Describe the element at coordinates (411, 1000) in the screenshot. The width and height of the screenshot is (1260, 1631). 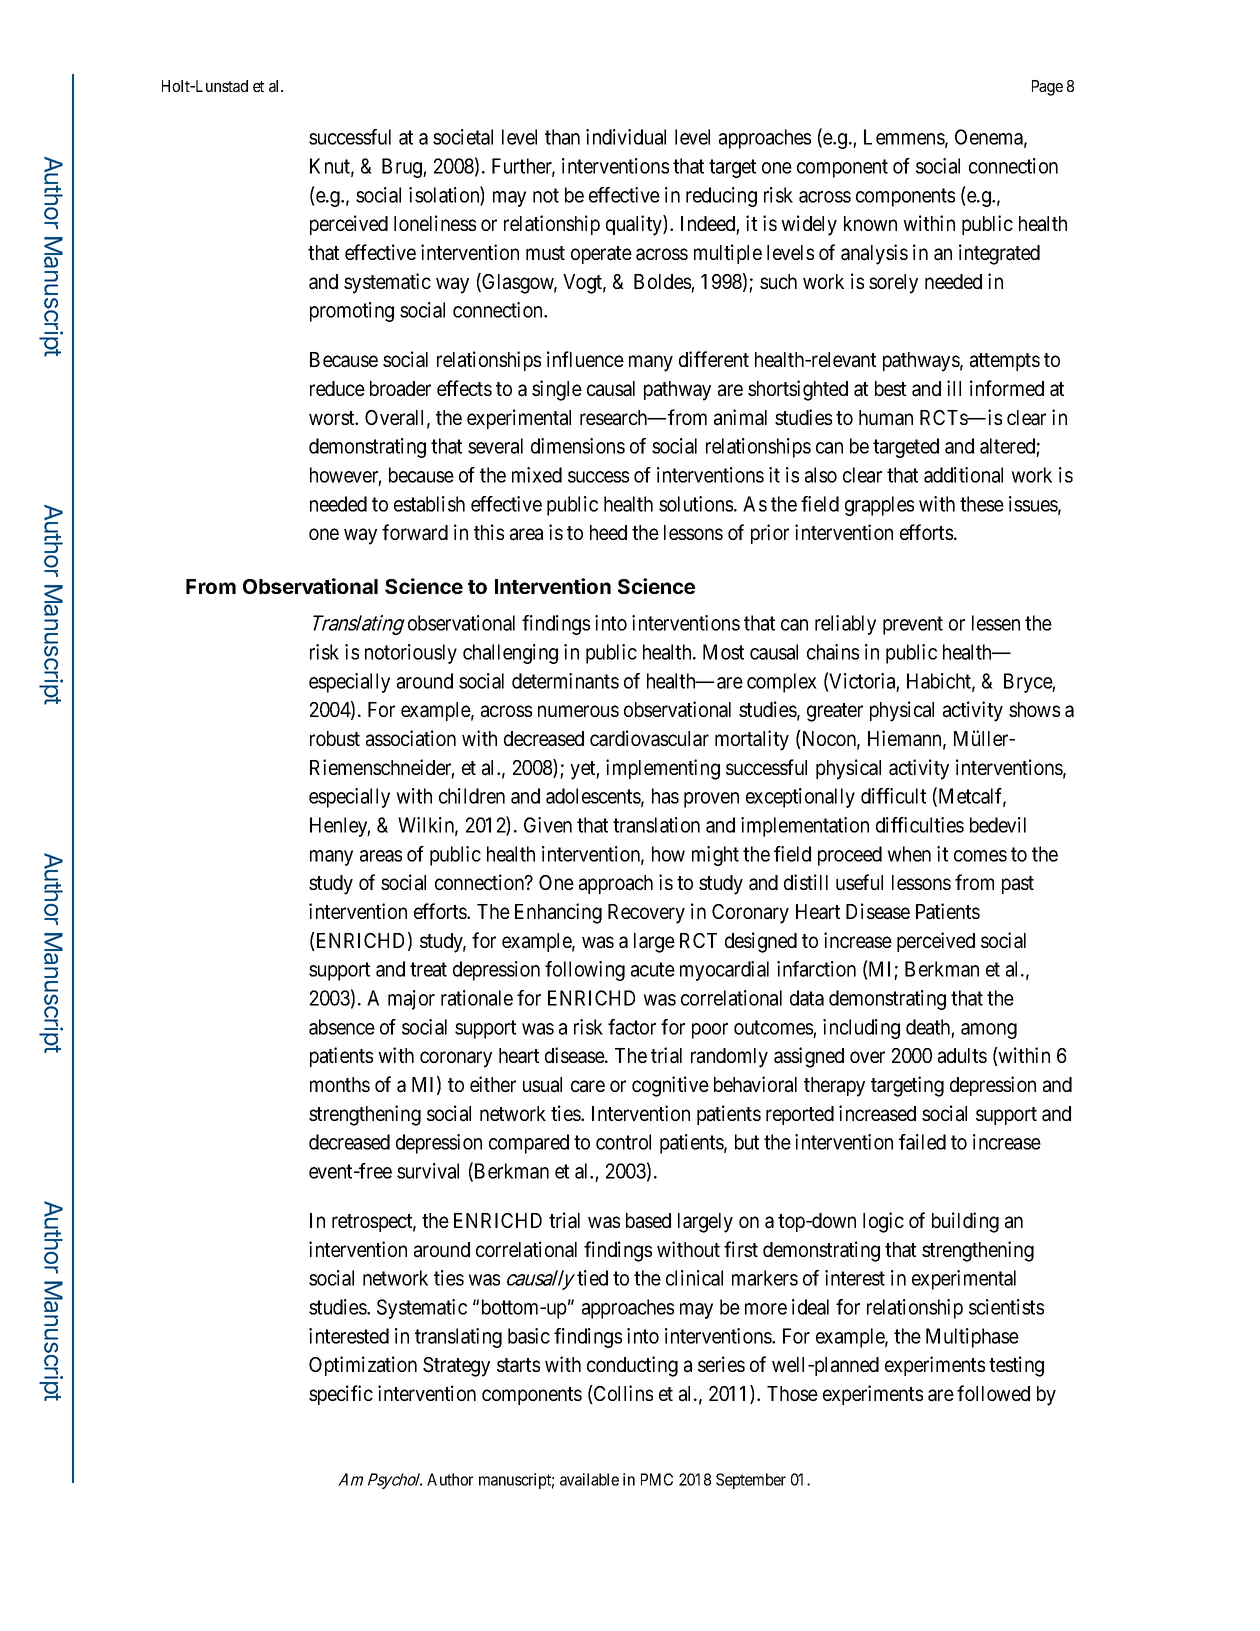
I see `major` at that location.
